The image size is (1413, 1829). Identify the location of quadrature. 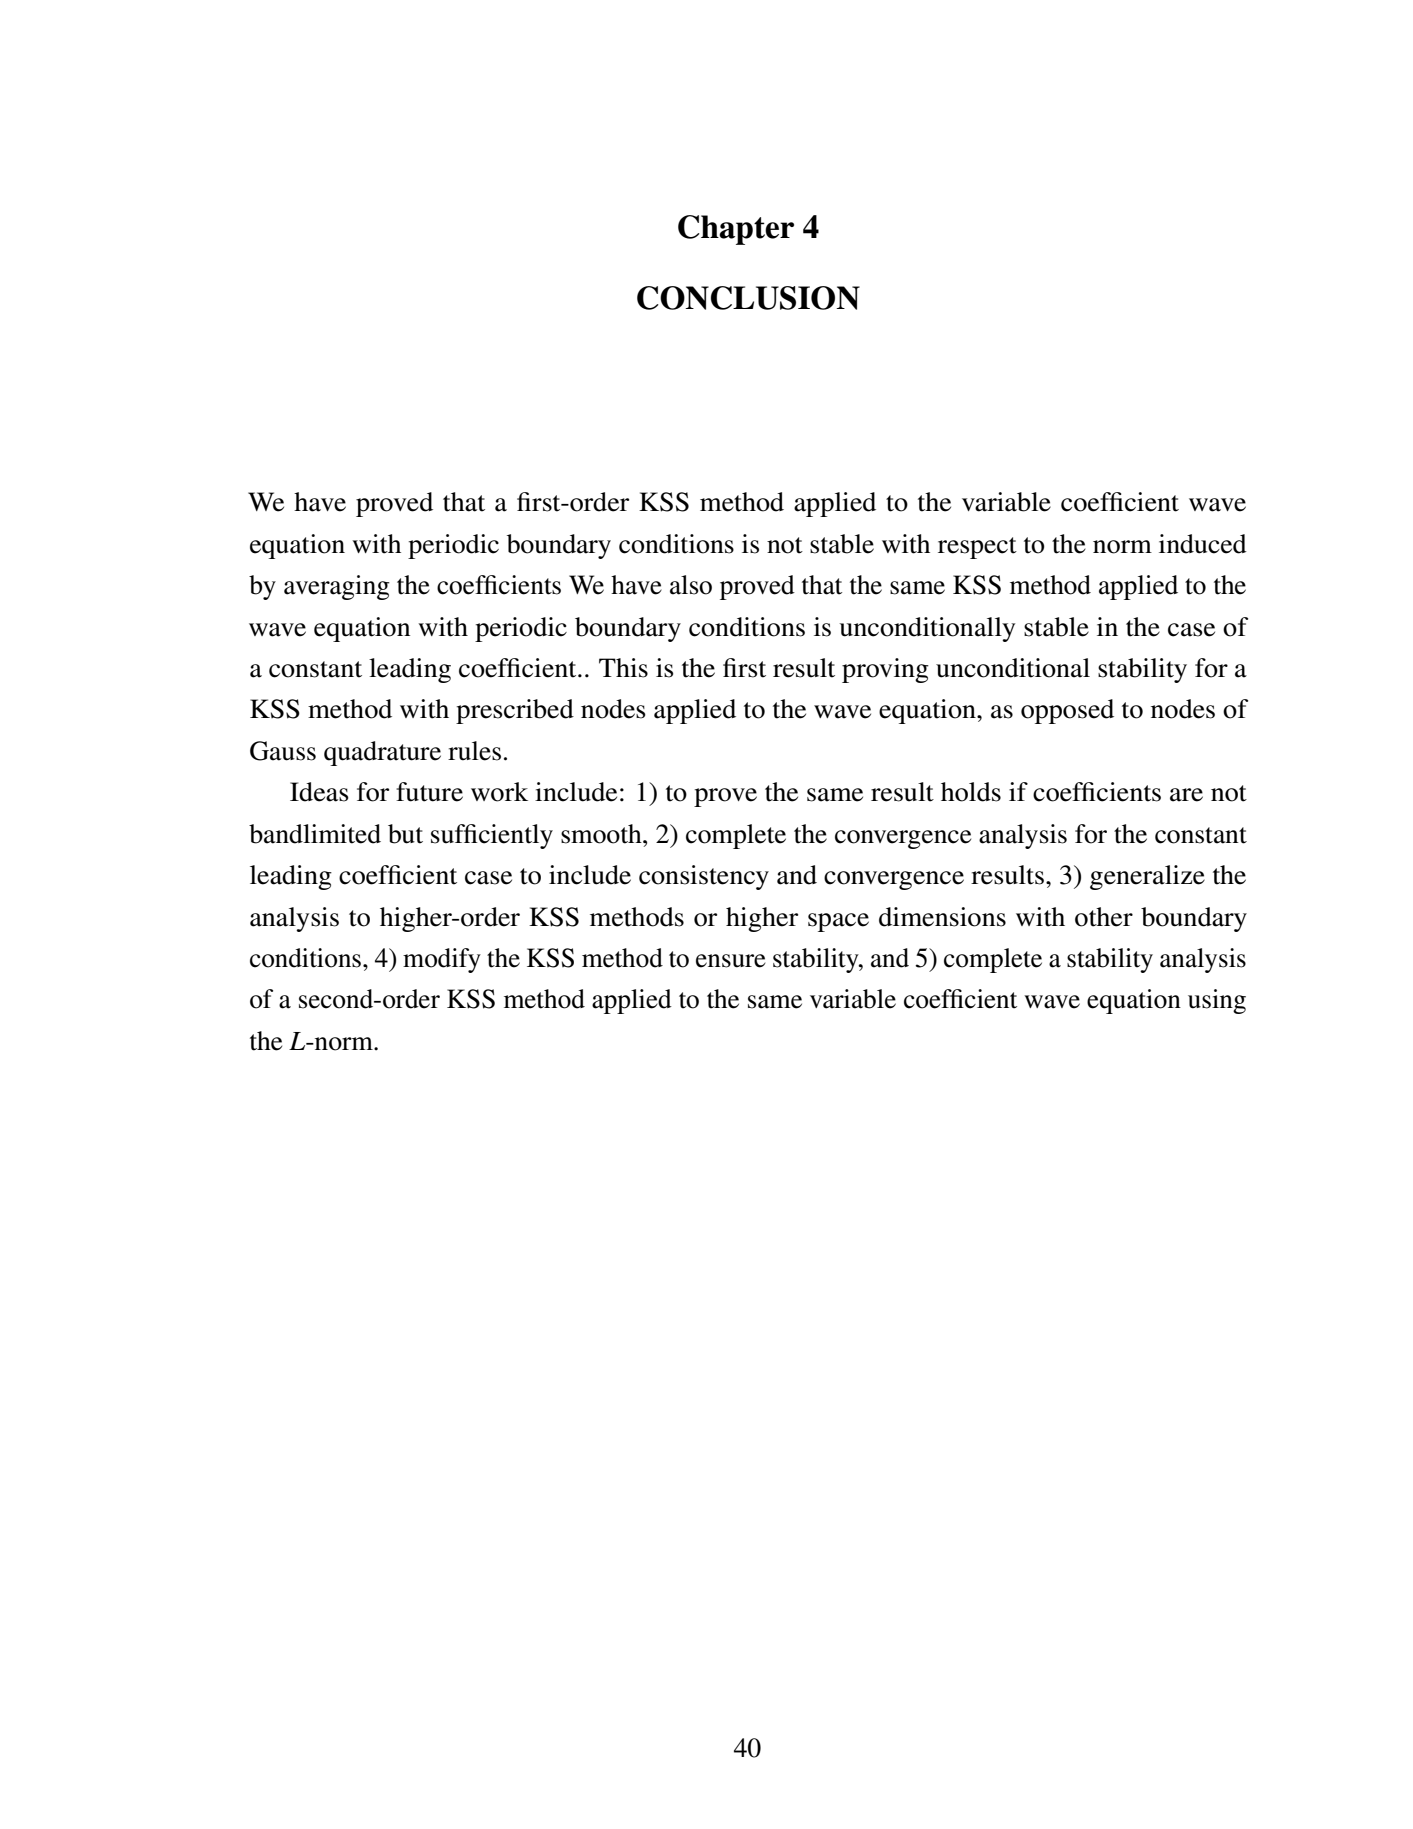
(382, 753).
